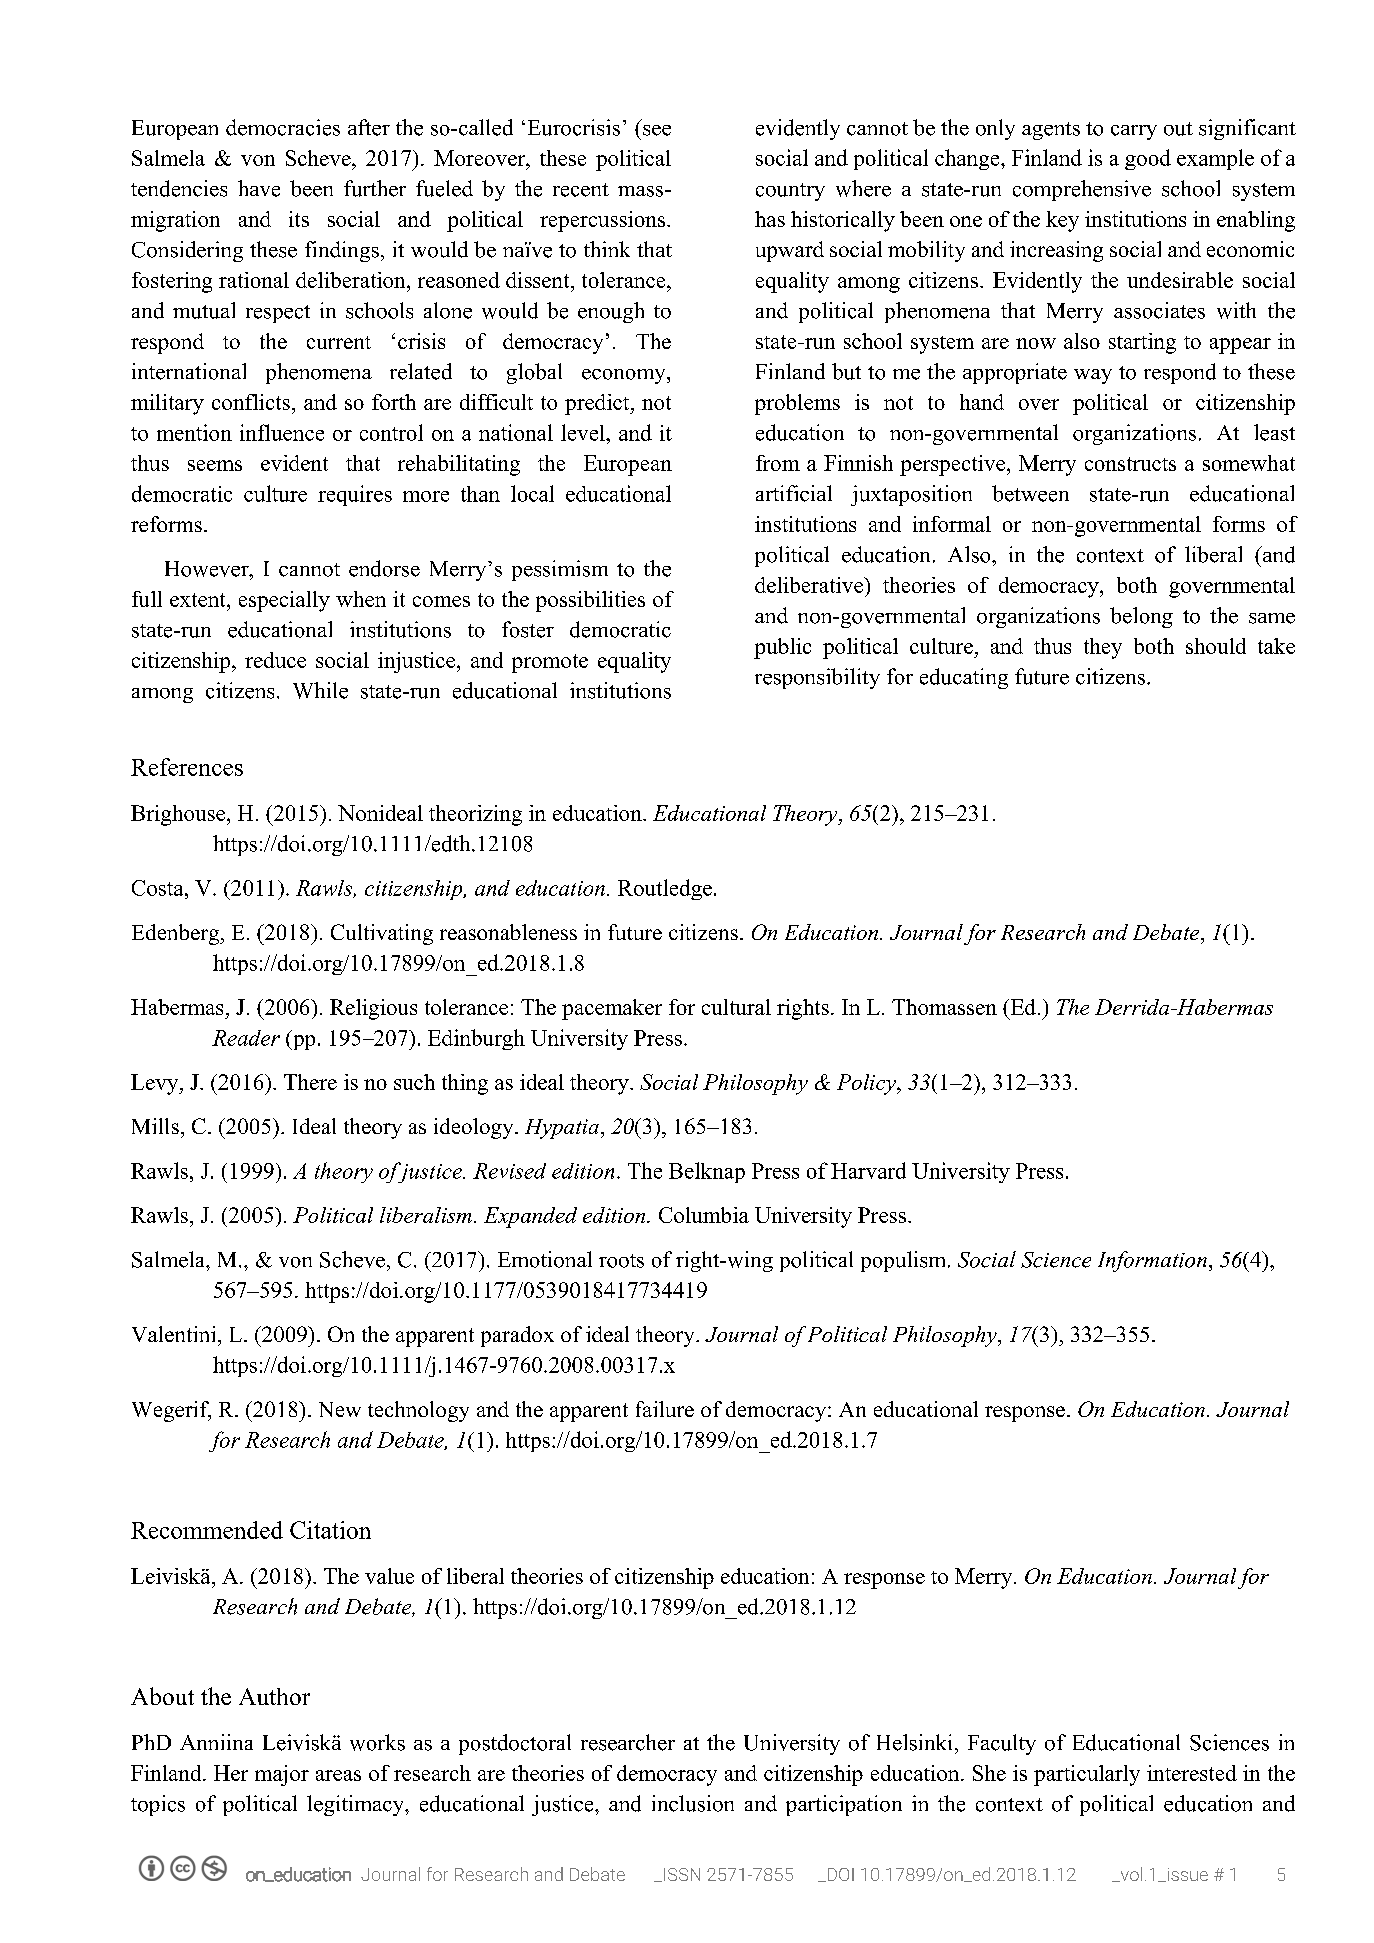 This screenshot has width=1374, height=1943. Describe the element at coordinates (704, 1215) in the screenshot. I see `Columbia` at that location.
